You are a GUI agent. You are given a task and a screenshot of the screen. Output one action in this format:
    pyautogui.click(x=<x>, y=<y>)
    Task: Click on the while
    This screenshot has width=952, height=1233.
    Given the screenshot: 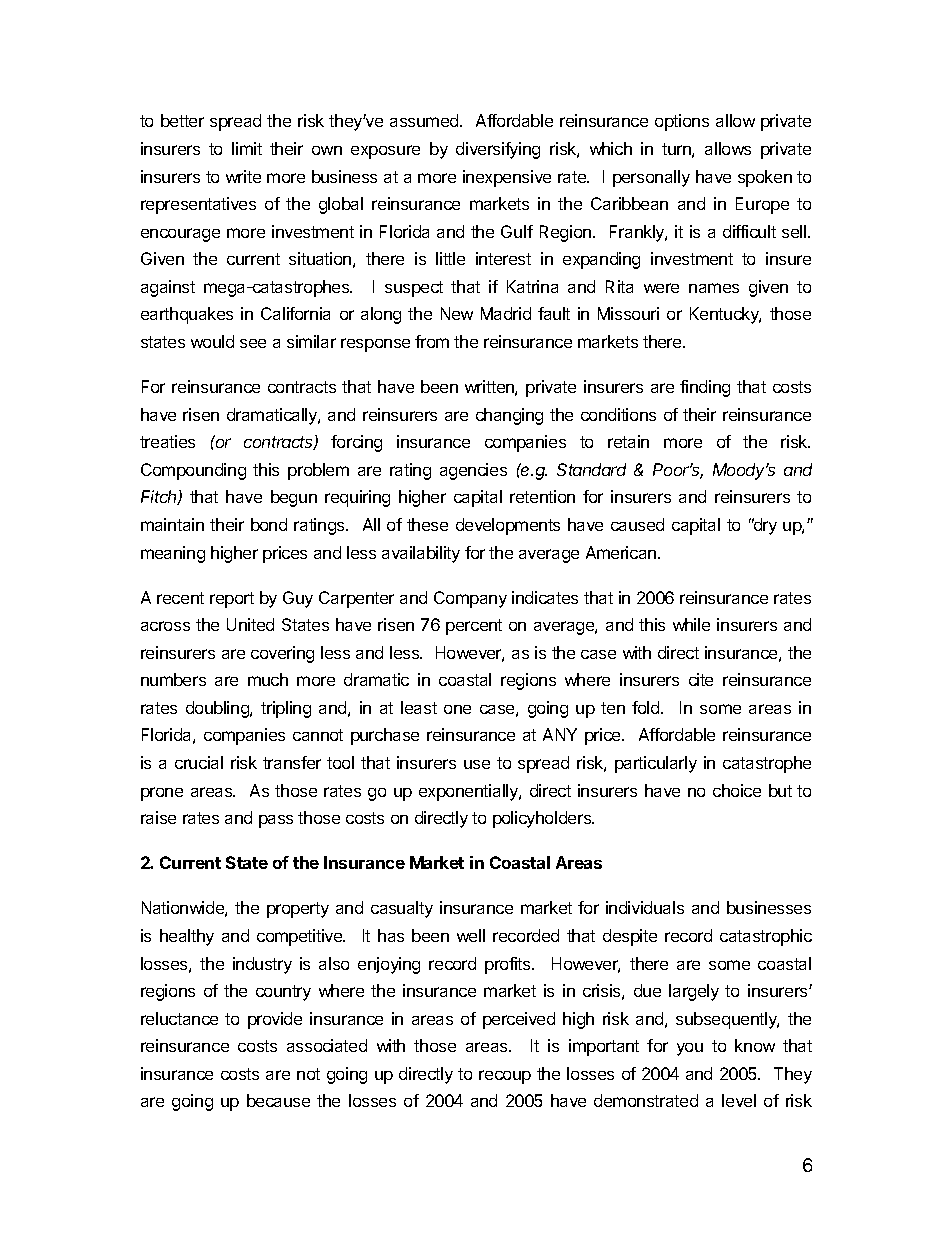 What is the action you would take?
    pyautogui.click(x=691, y=624)
